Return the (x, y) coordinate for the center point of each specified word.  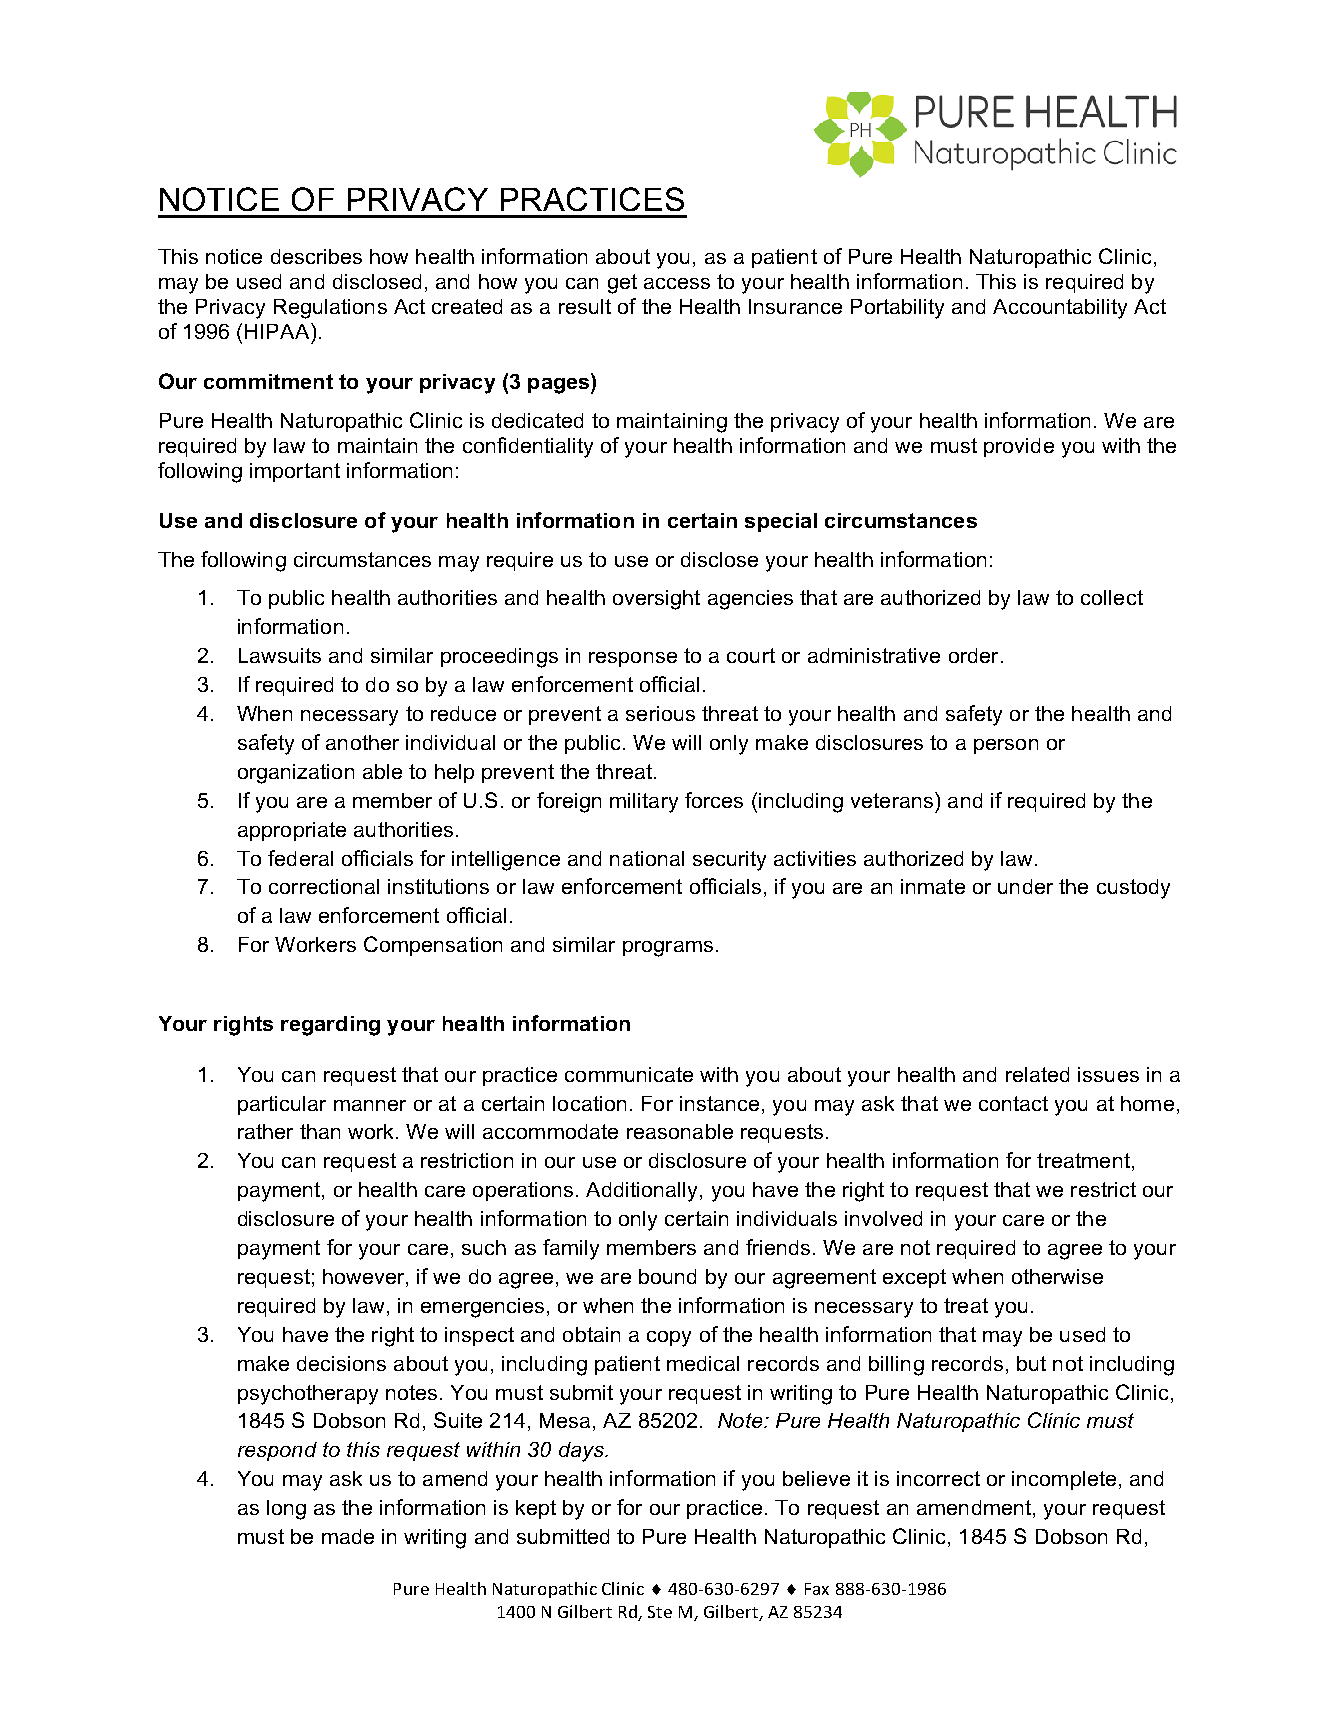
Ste (660, 1612)
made (348, 1536)
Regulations (330, 309)
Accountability (1060, 309)
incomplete (1064, 1480)
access (677, 283)
